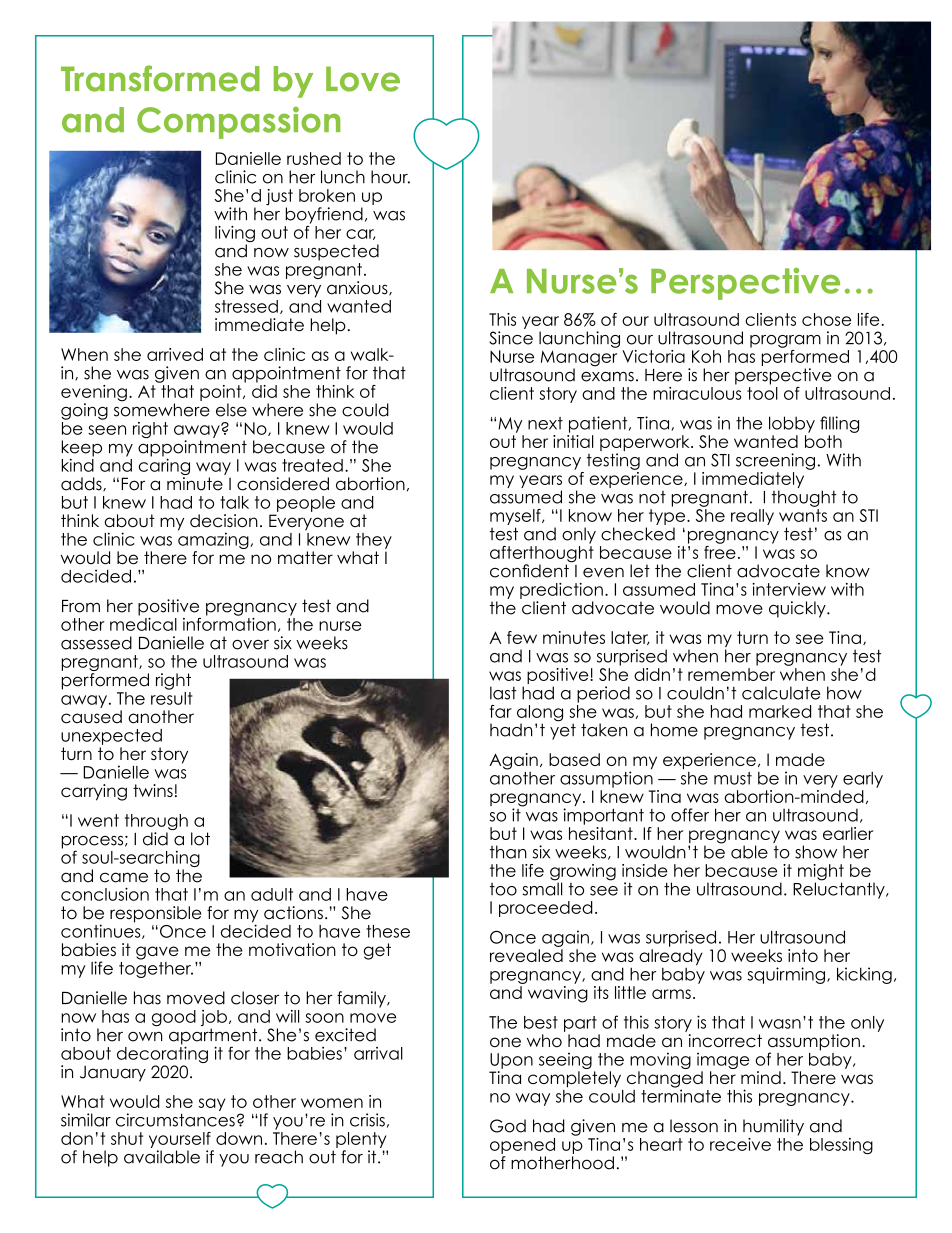  I want to click on result, so click(172, 697).
